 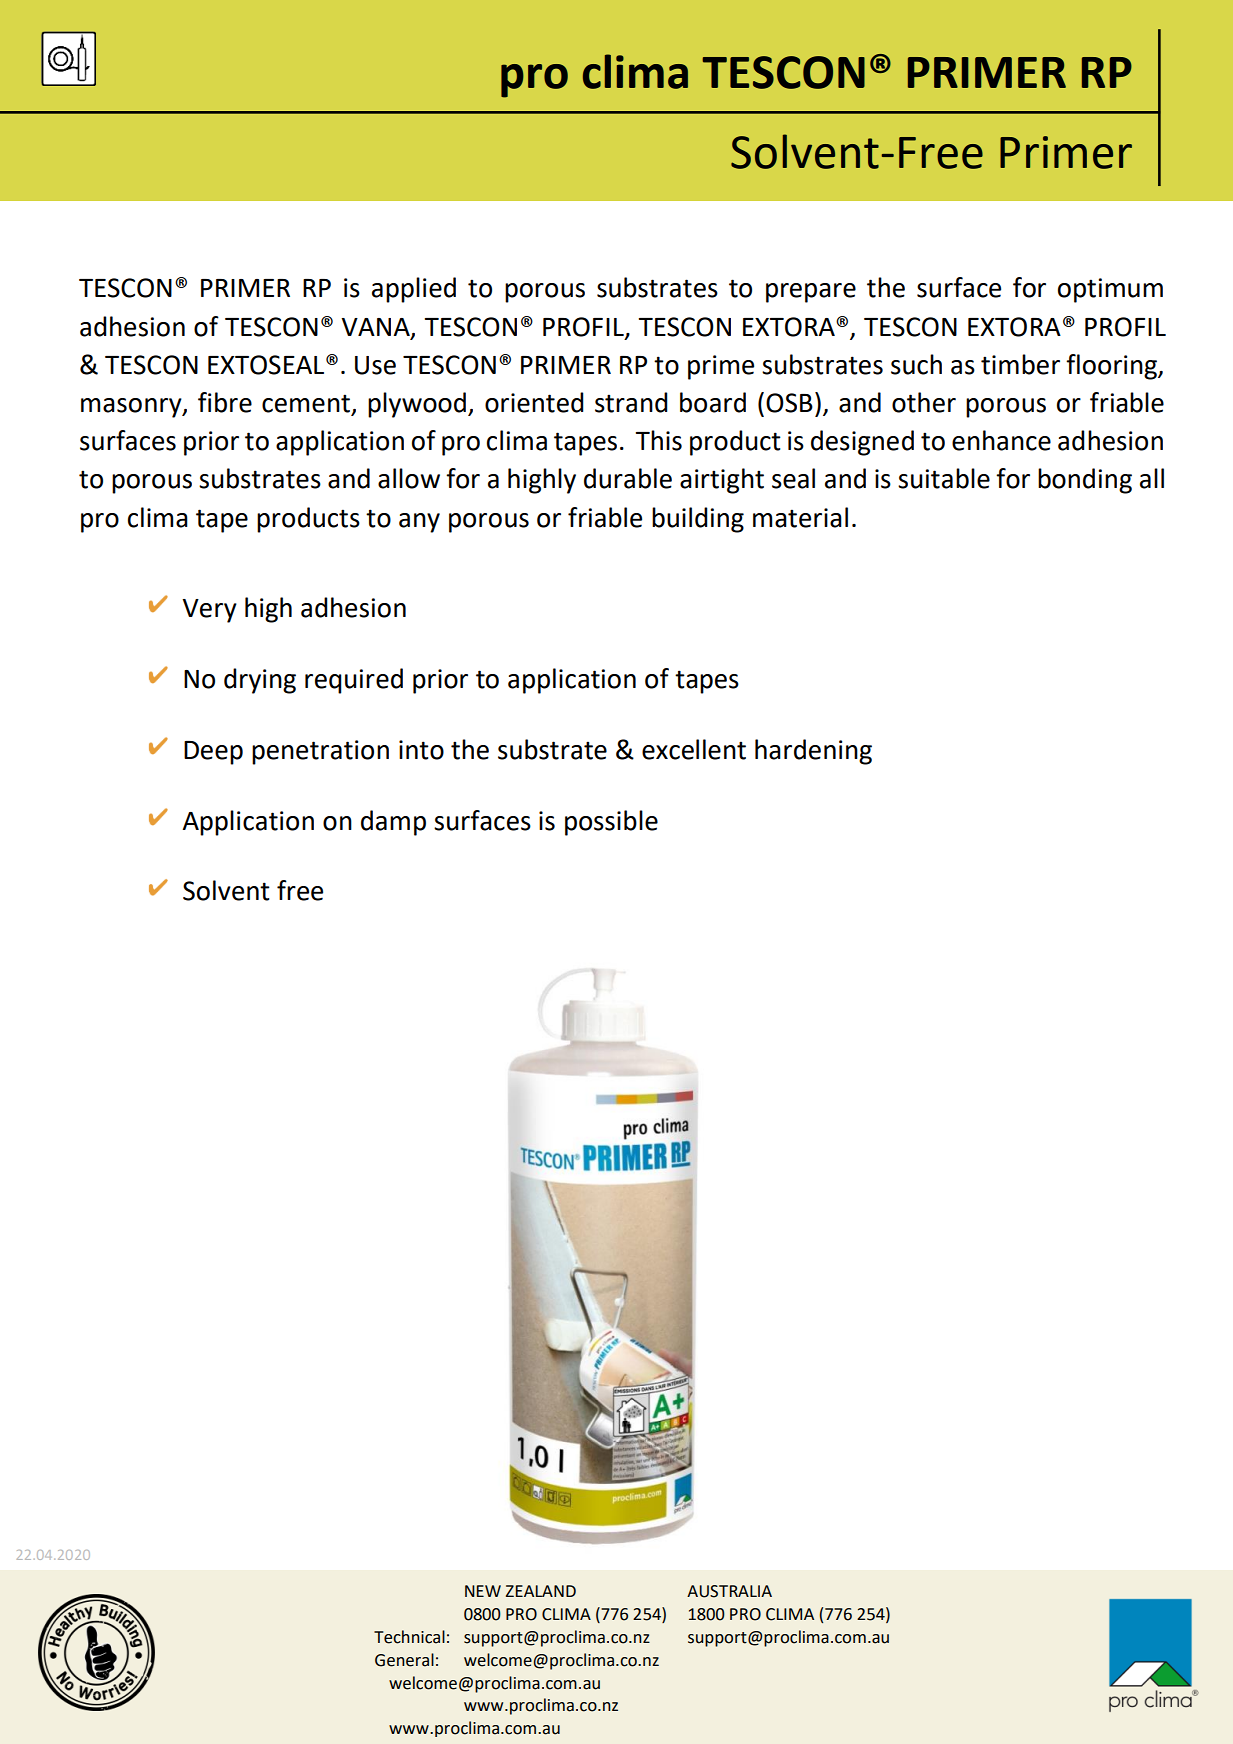 What do you see at coordinates (393, 823) in the screenshot?
I see `damp` at bounding box center [393, 823].
